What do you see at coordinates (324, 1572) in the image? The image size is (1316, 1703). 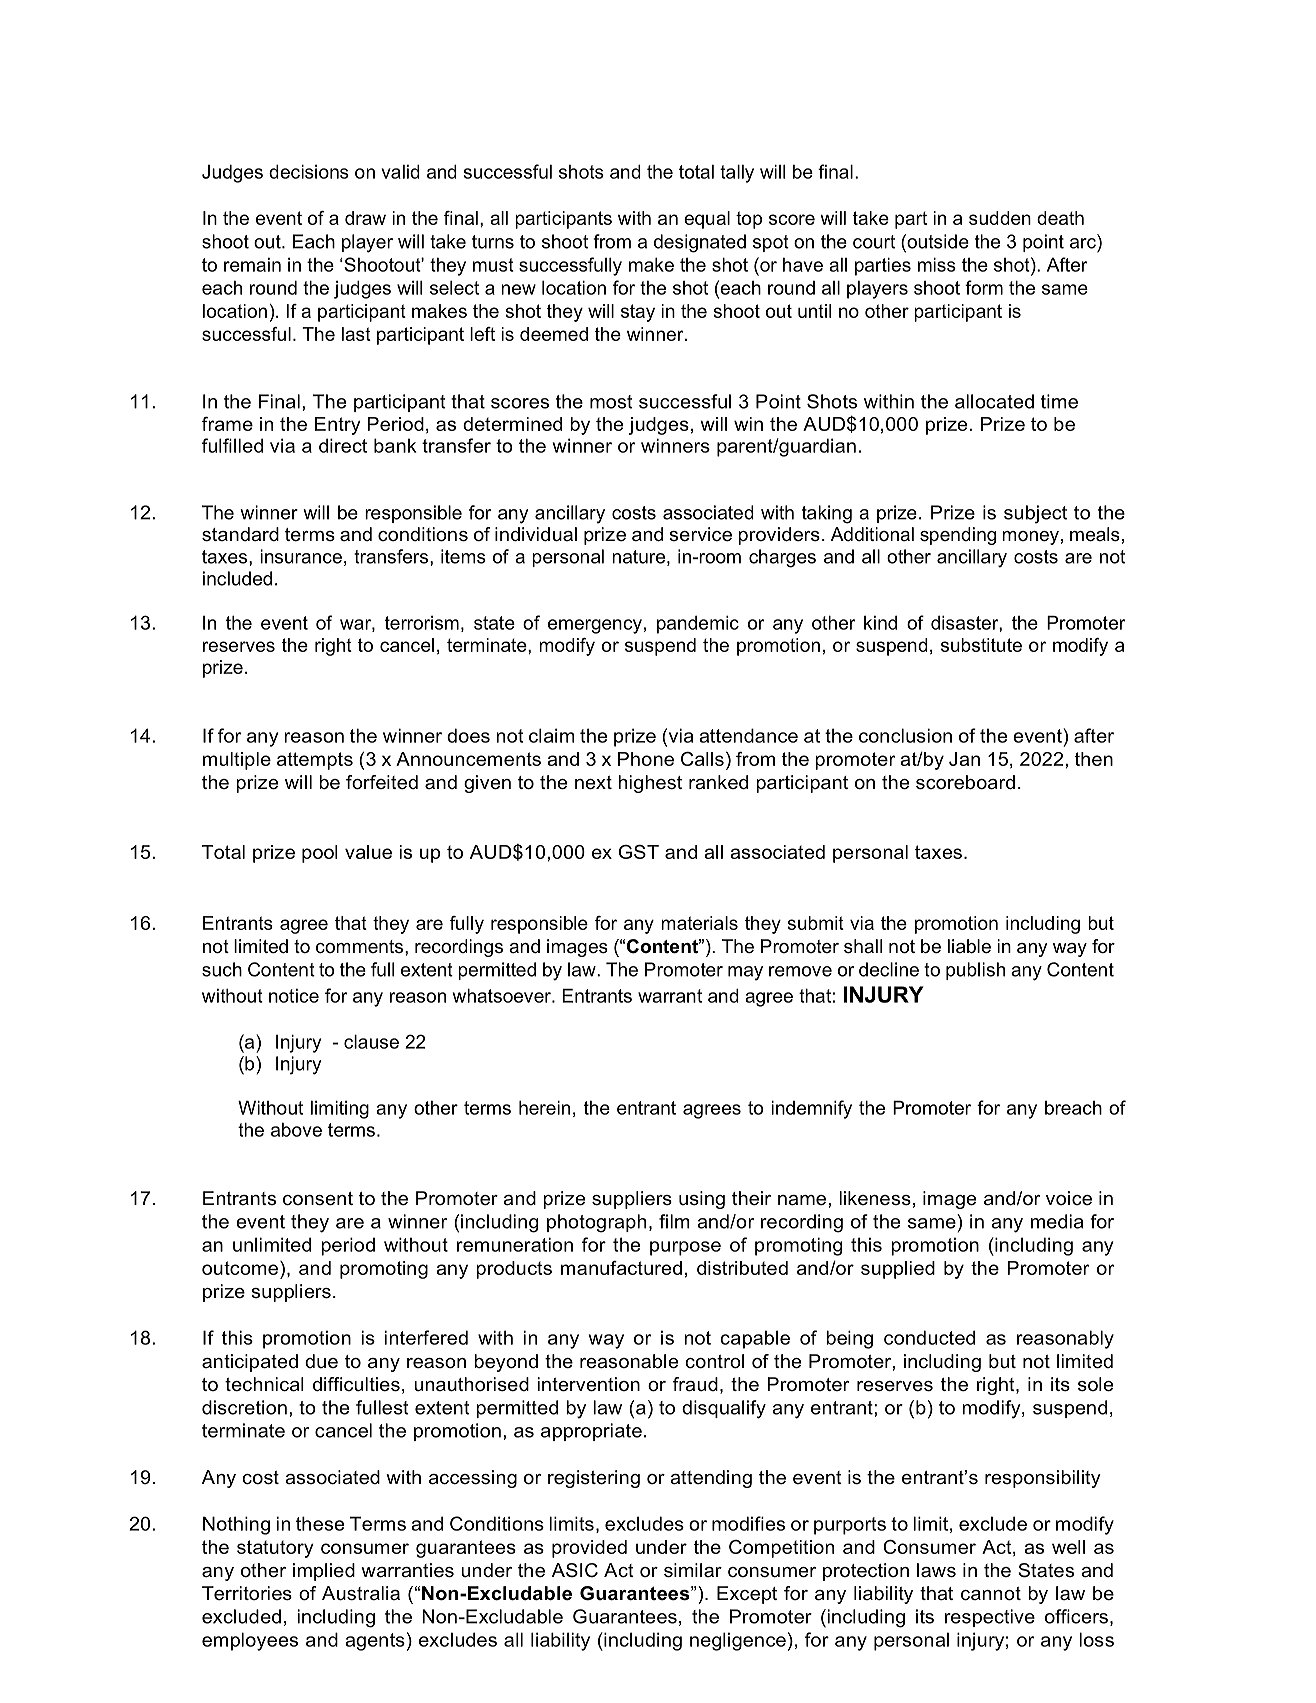 I see `implied` at bounding box center [324, 1572].
